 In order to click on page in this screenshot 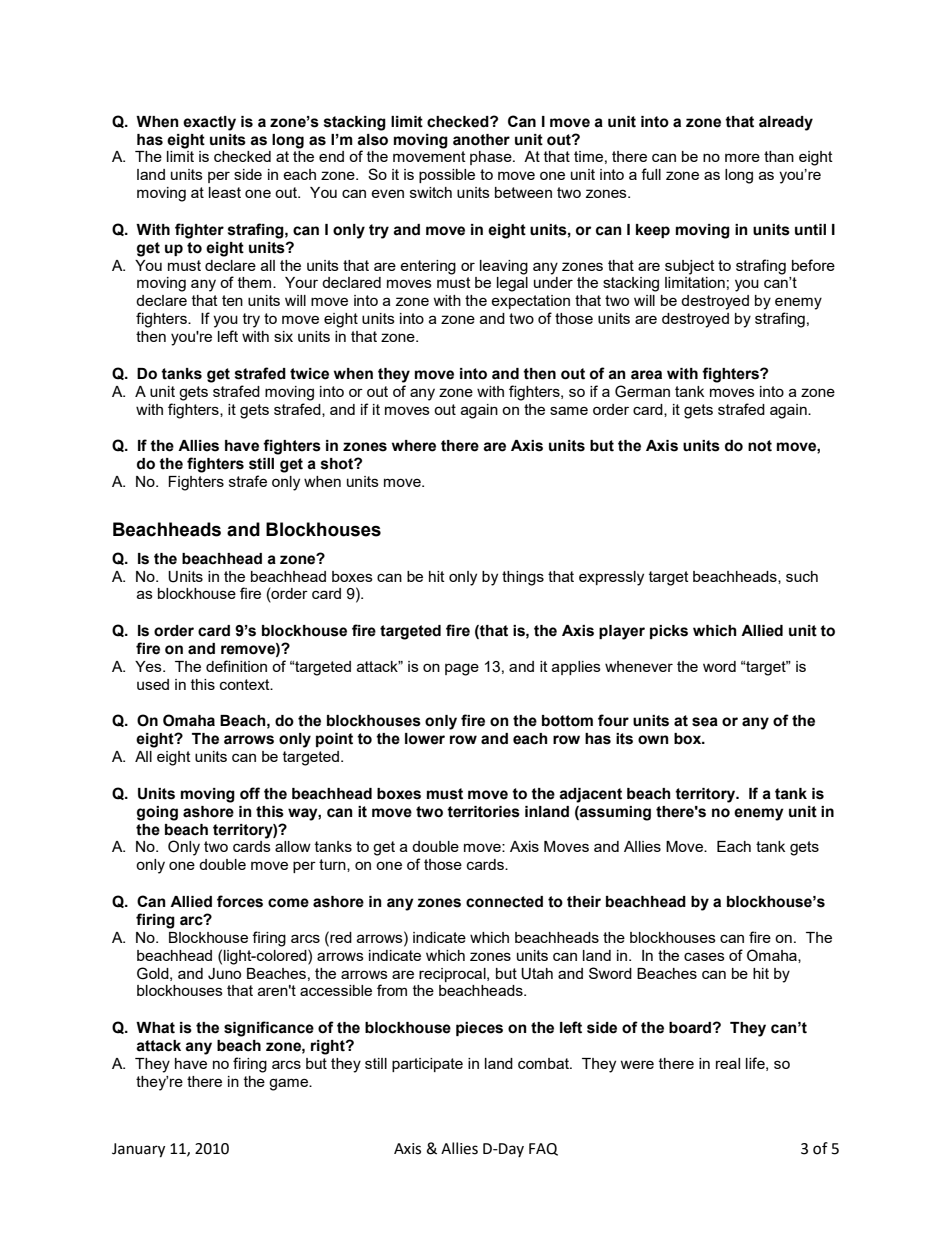, I will do `click(462, 669)`.
